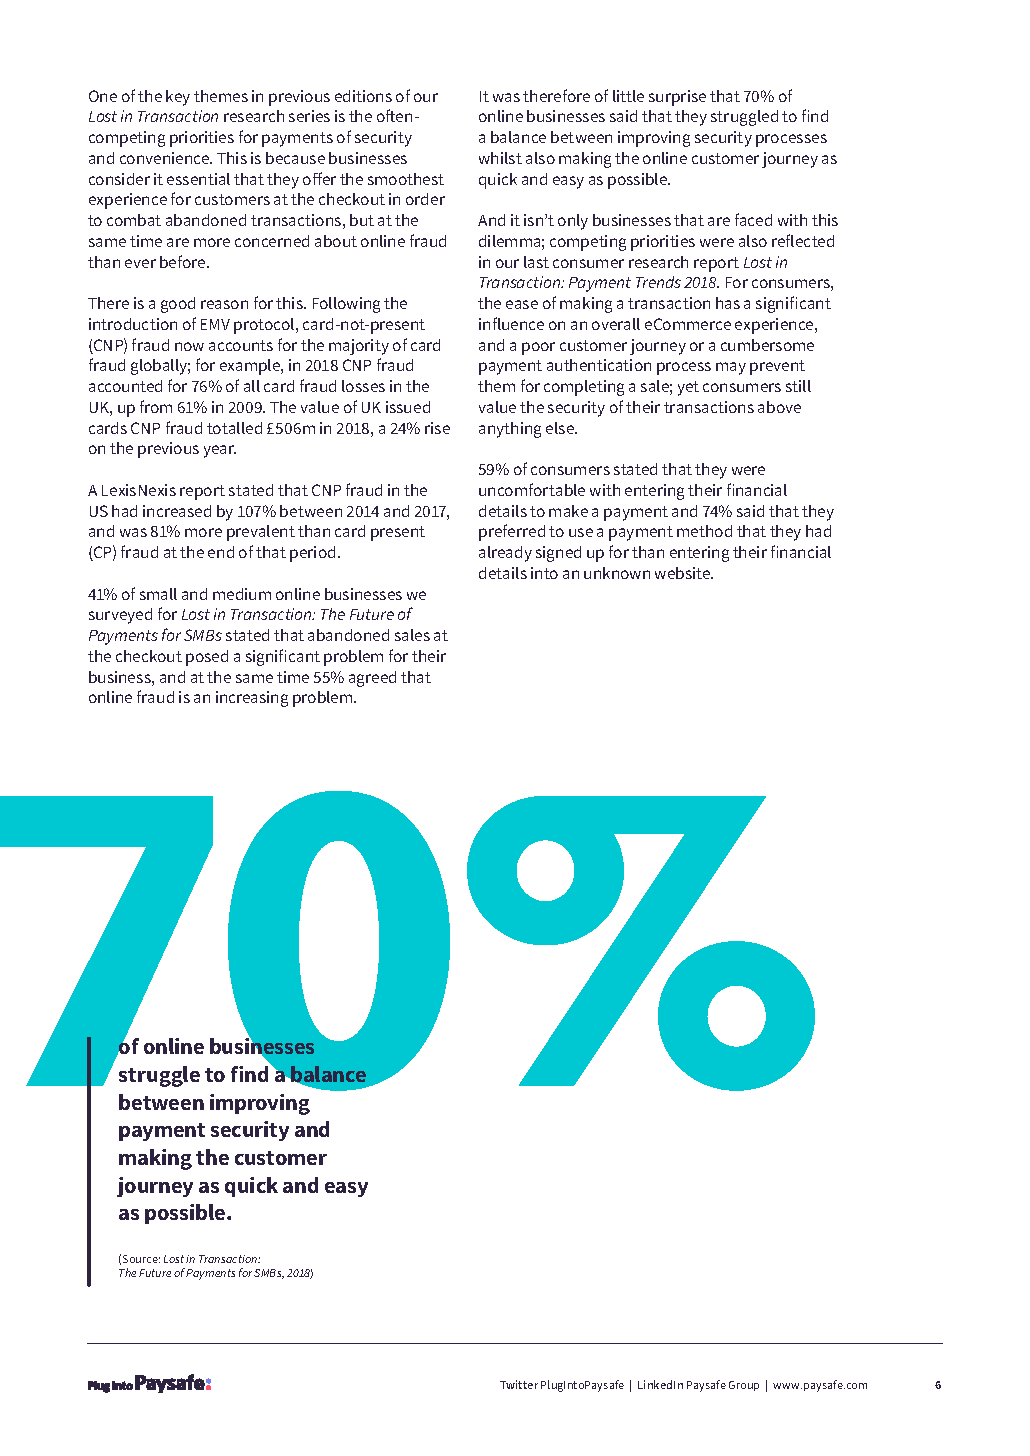 The image size is (1030, 1456). I want to click on agreed, so click(372, 679).
